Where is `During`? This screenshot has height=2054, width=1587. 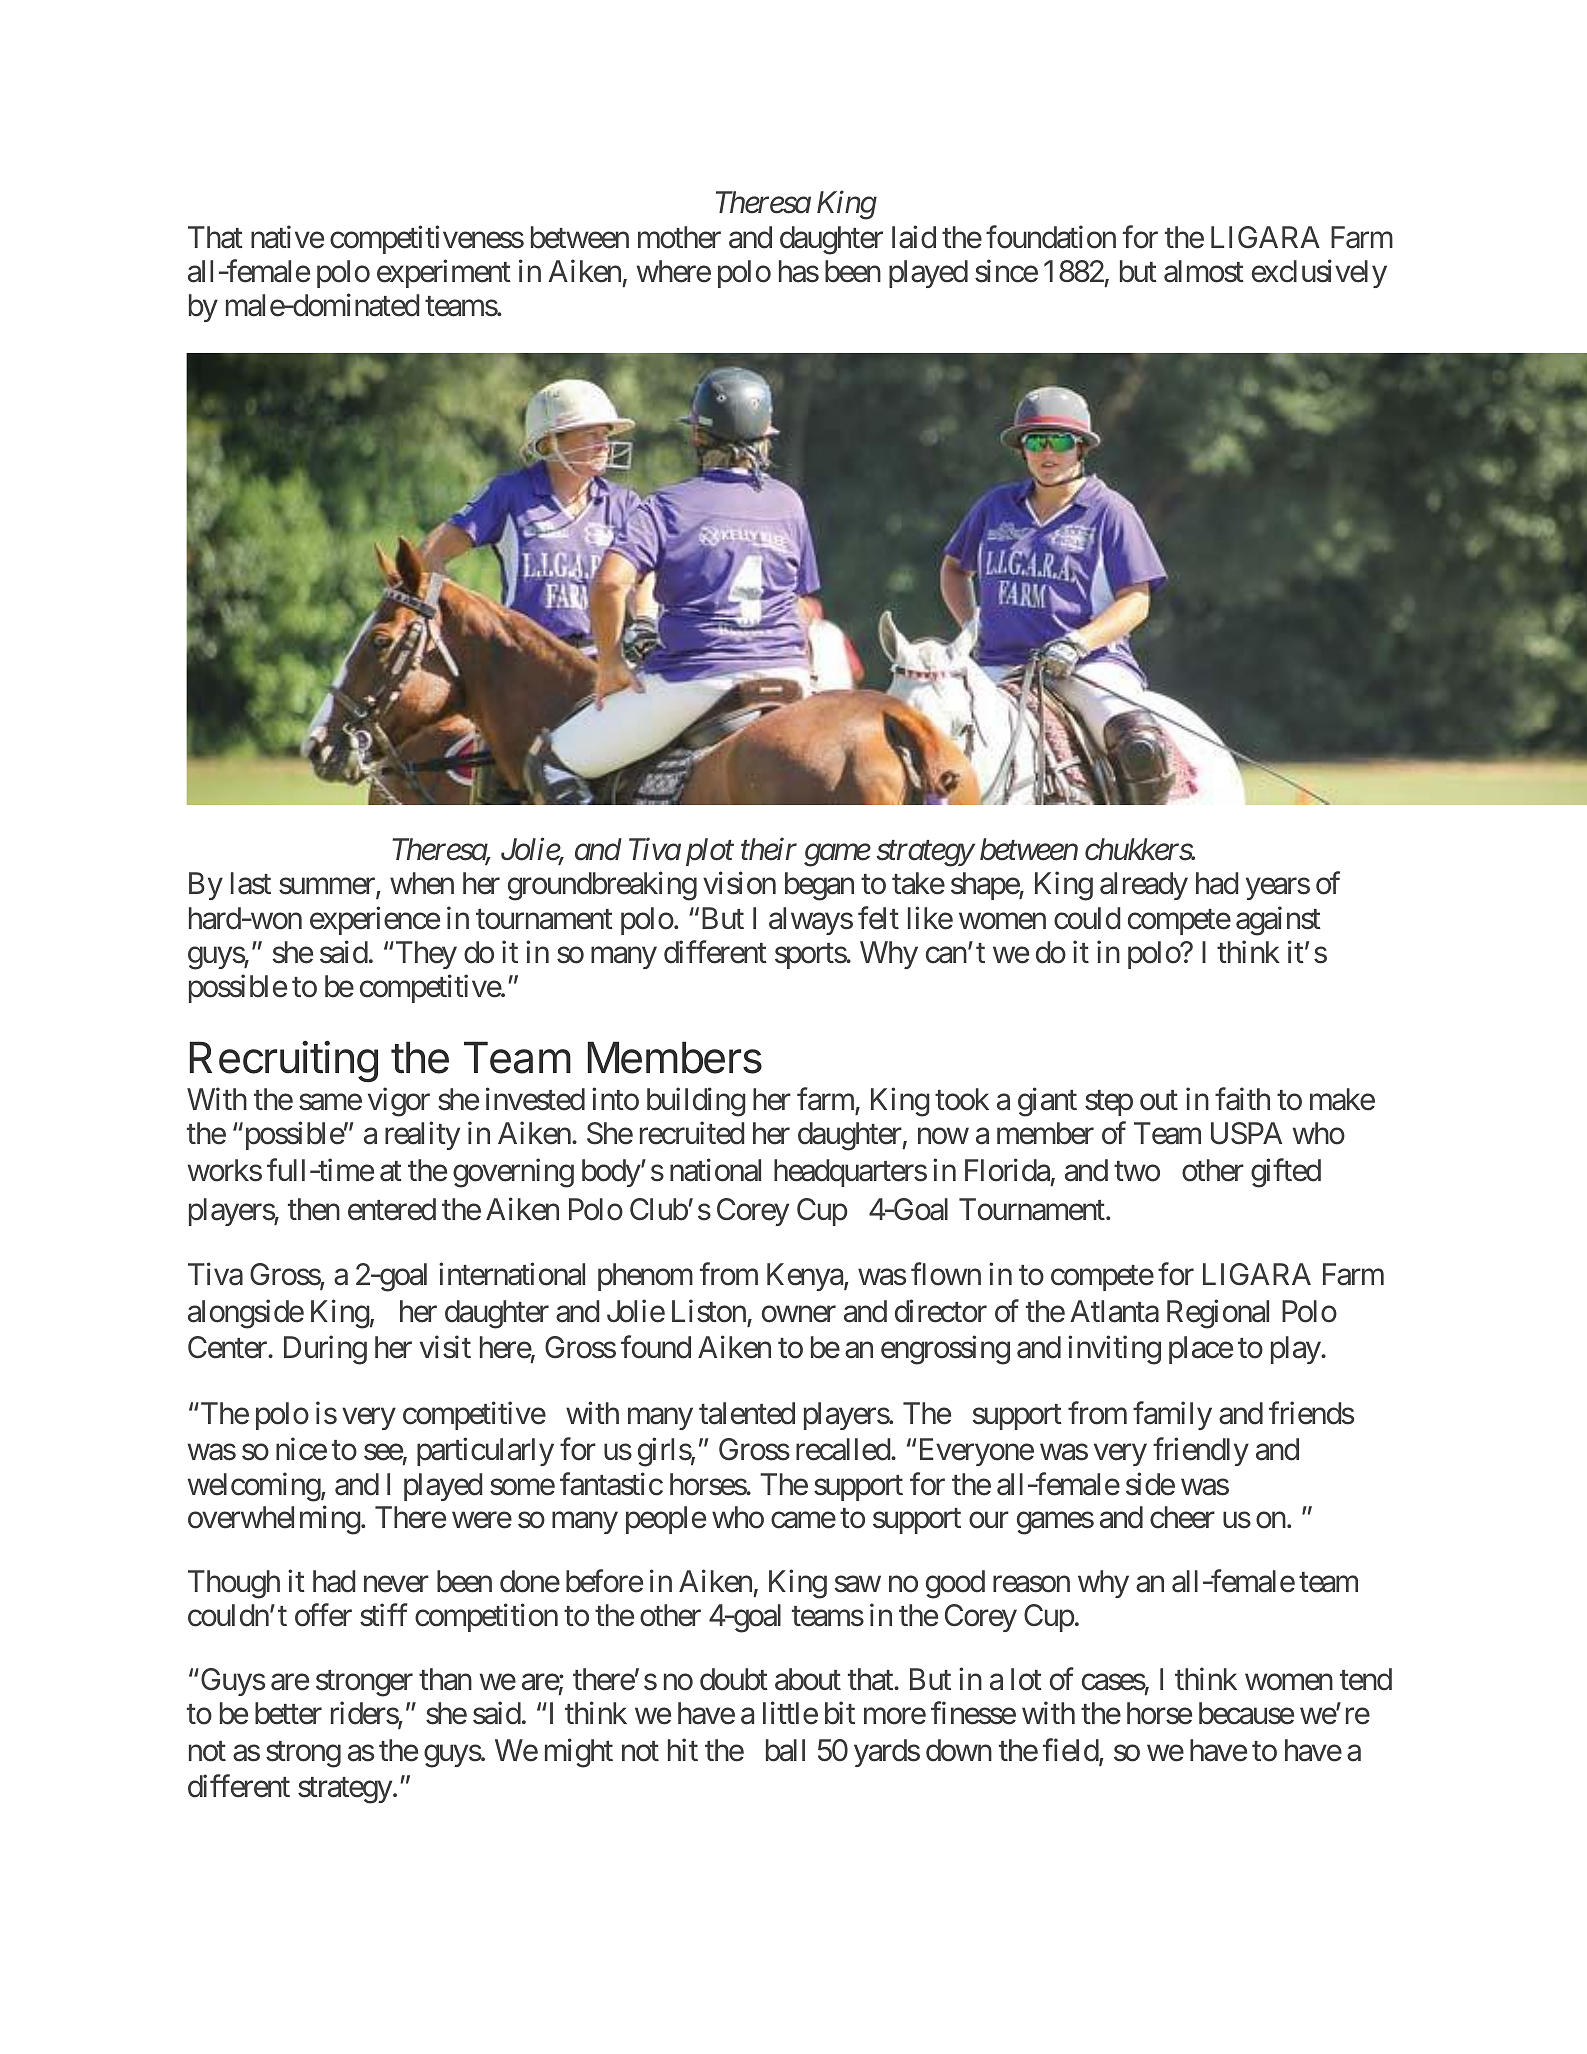
During is located at coordinates (325, 1350).
